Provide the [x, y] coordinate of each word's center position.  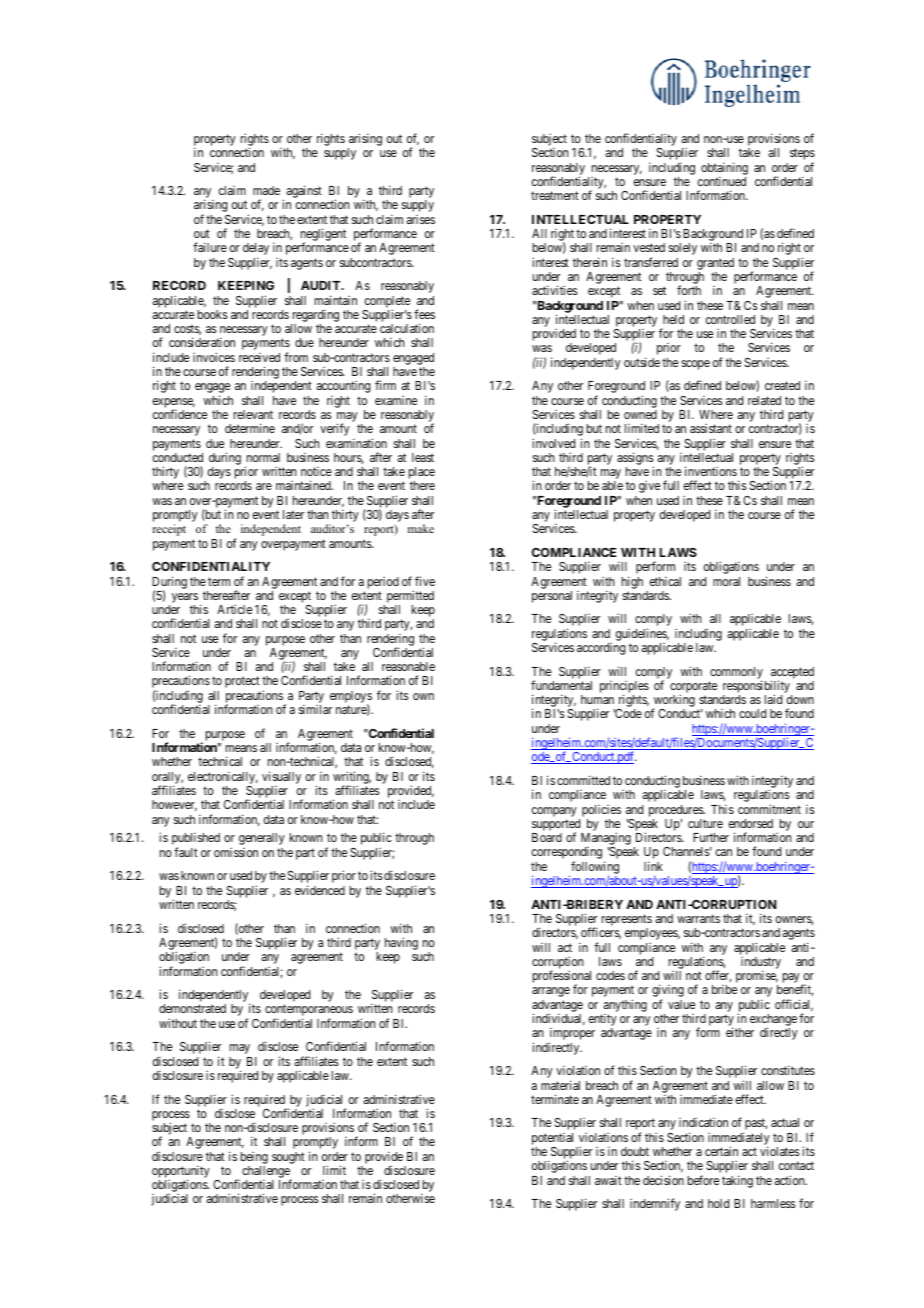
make [421, 528]
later [293, 514]
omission [236, 852]
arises [421, 219]
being [254, 1158]
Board [547, 837]
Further [711, 837]
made [266, 190]
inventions [711, 471]
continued [722, 181]
